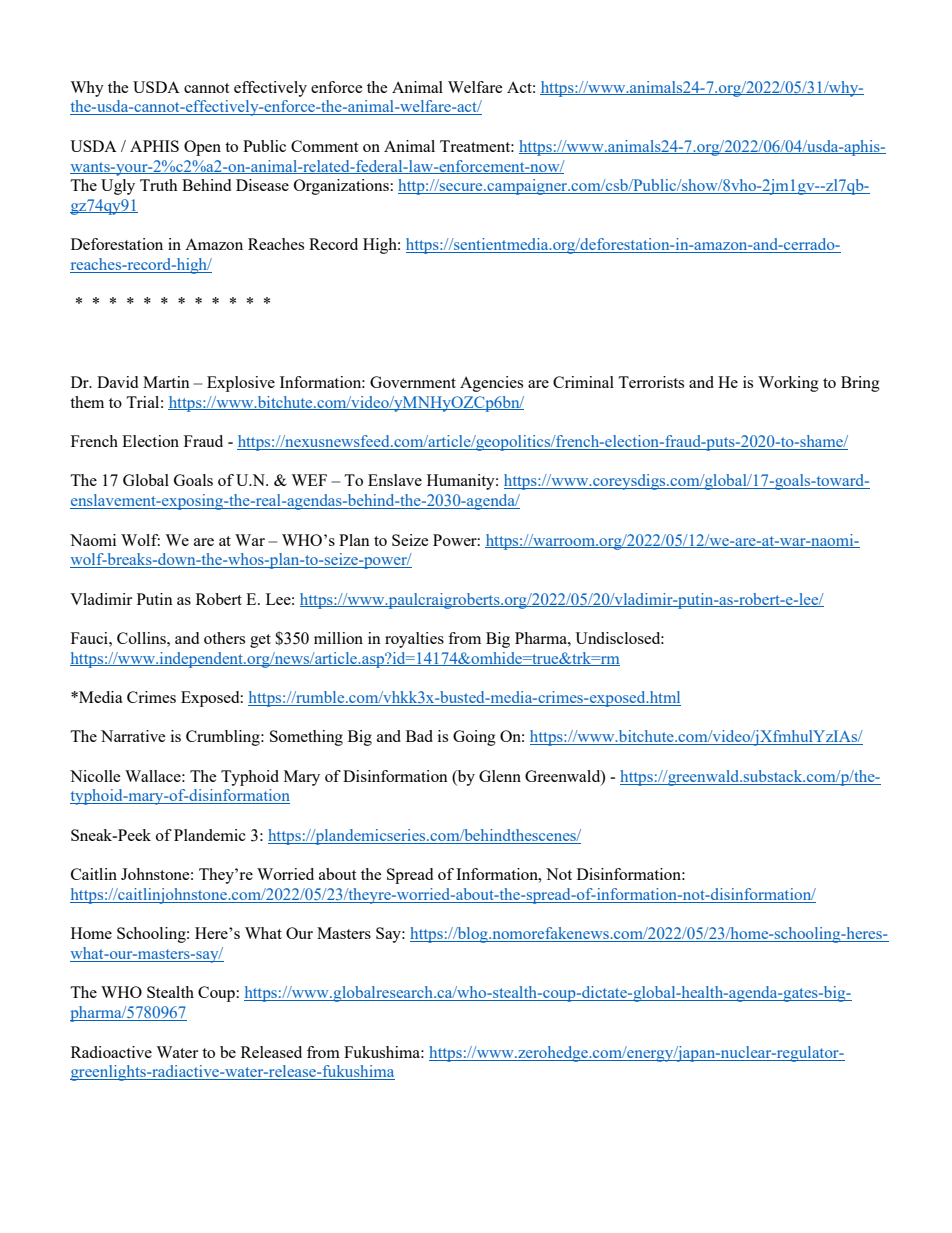  What do you see at coordinates (324, 146) in the screenshot?
I see `Comment` at bounding box center [324, 146].
